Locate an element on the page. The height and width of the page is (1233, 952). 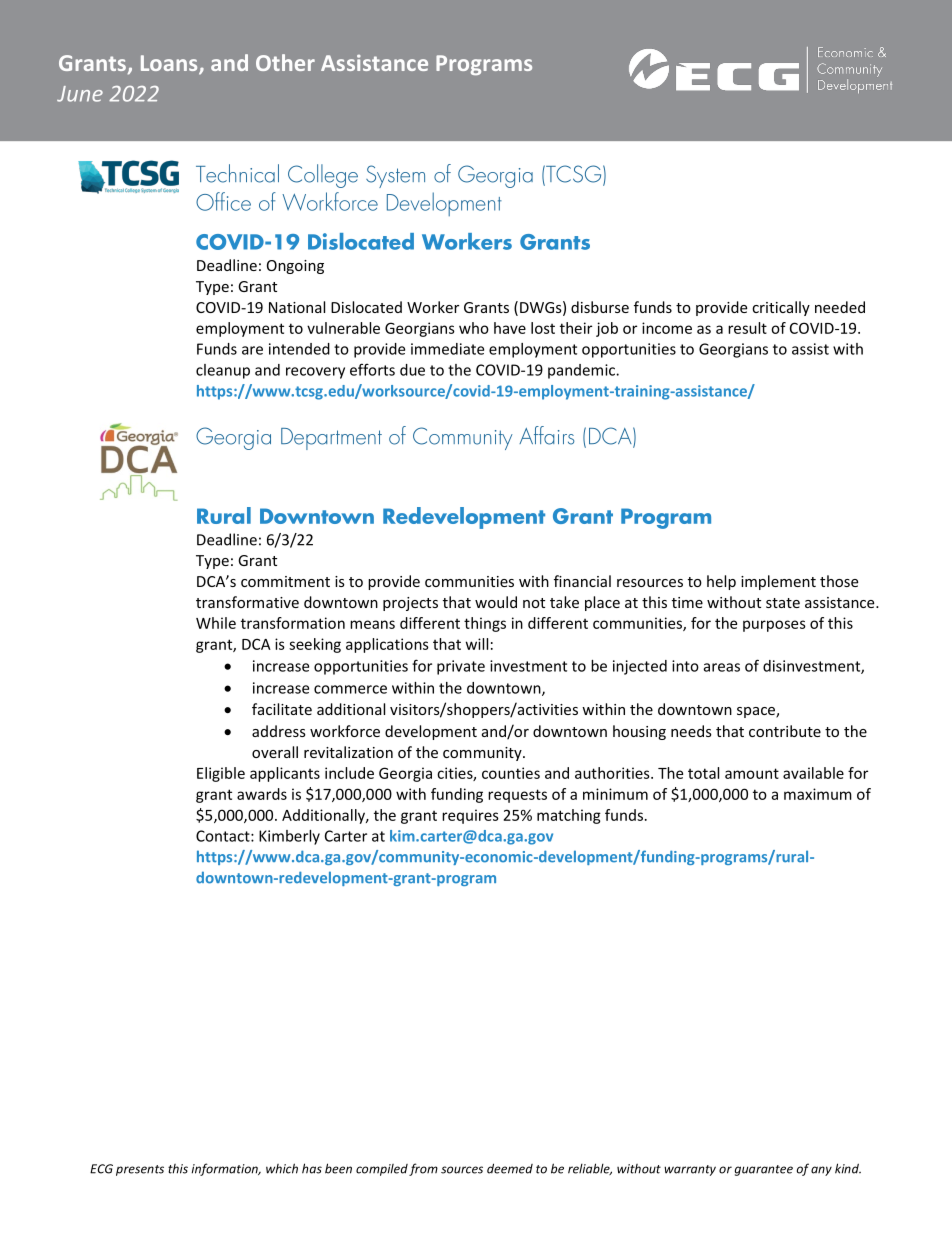
requires is located at coordinates (470, 816).
